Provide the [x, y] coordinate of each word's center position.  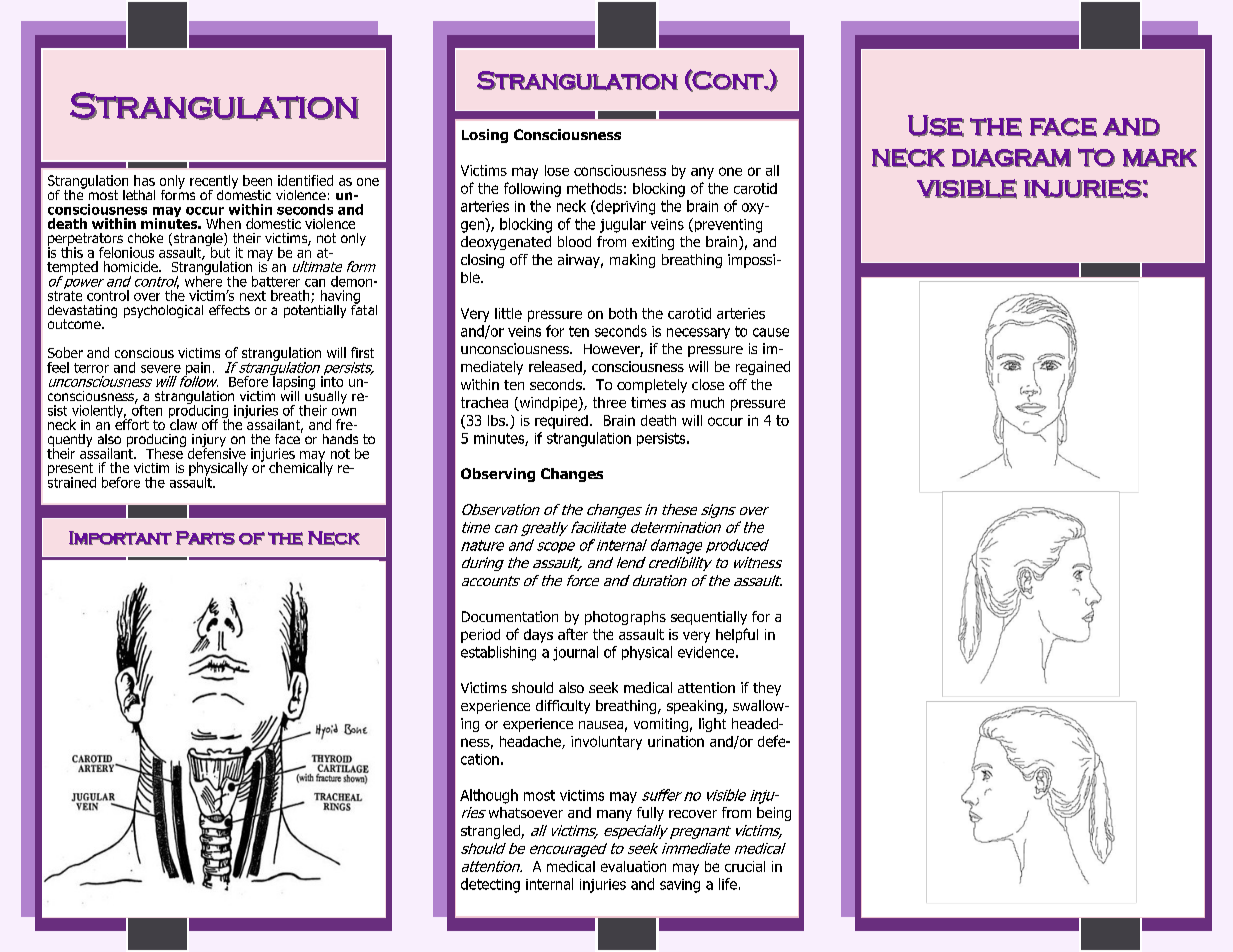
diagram [1011, 158]
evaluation [633, 866]
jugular [623, 225]
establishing [498, 653]
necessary [698, 333]
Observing [498, 475]
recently [214, 183]
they [767, 689]
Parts [205, 538]
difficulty [563, 707]
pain [197, 370]
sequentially [709, 618]
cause [771, 332]
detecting [490, 885]
